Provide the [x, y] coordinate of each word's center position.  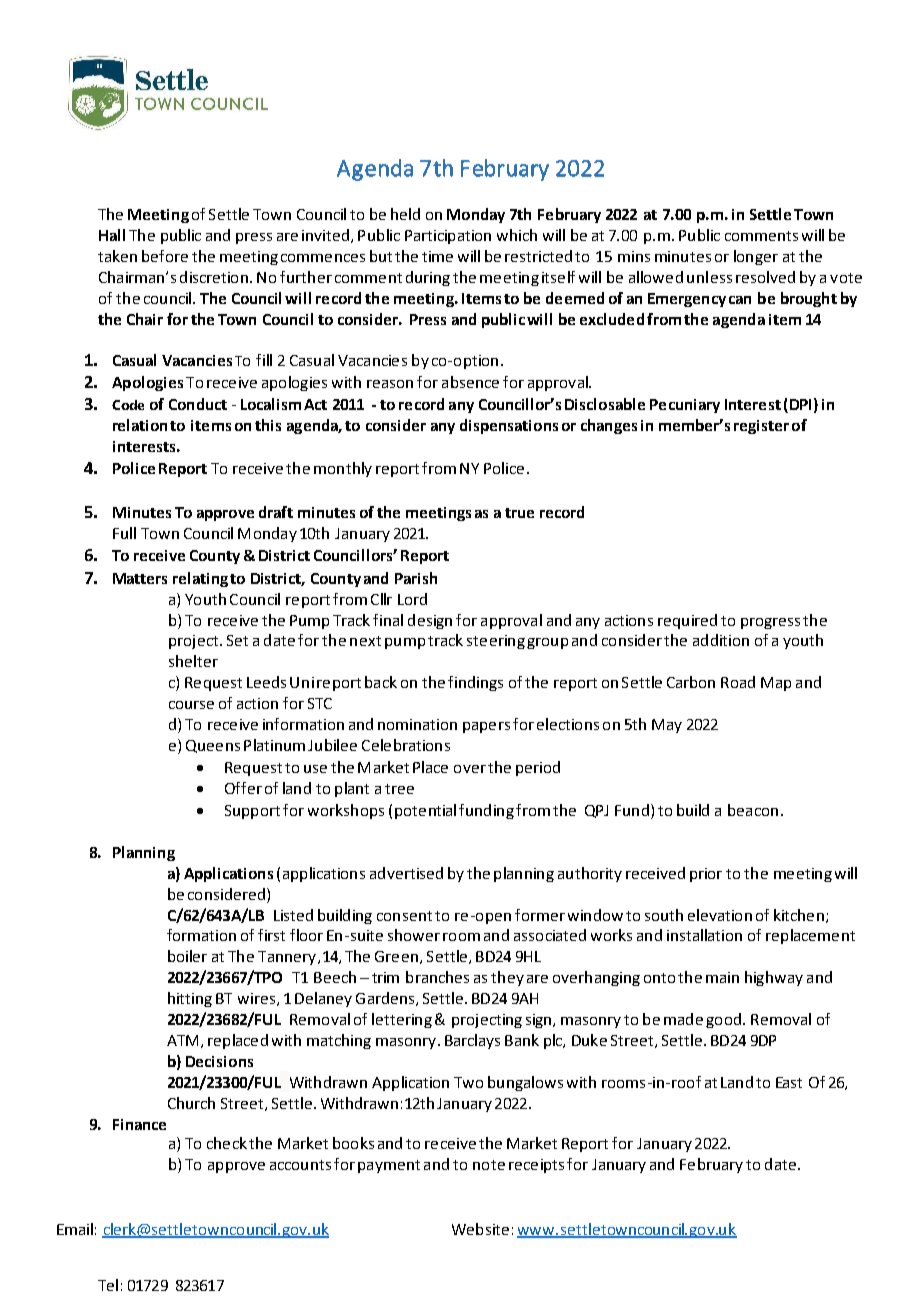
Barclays [472, 1041]
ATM [182, 1040]
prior [706, 875]
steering [496, 642]
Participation [448, 237]
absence [470, 382]
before [165, 256]
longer [756, 257]
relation [140, 425]
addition [721, 640]
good [723, 1020]
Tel [108, 1285]
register [761, 427]
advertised [406, 873]
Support [252, 812]
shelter [193, 661]
